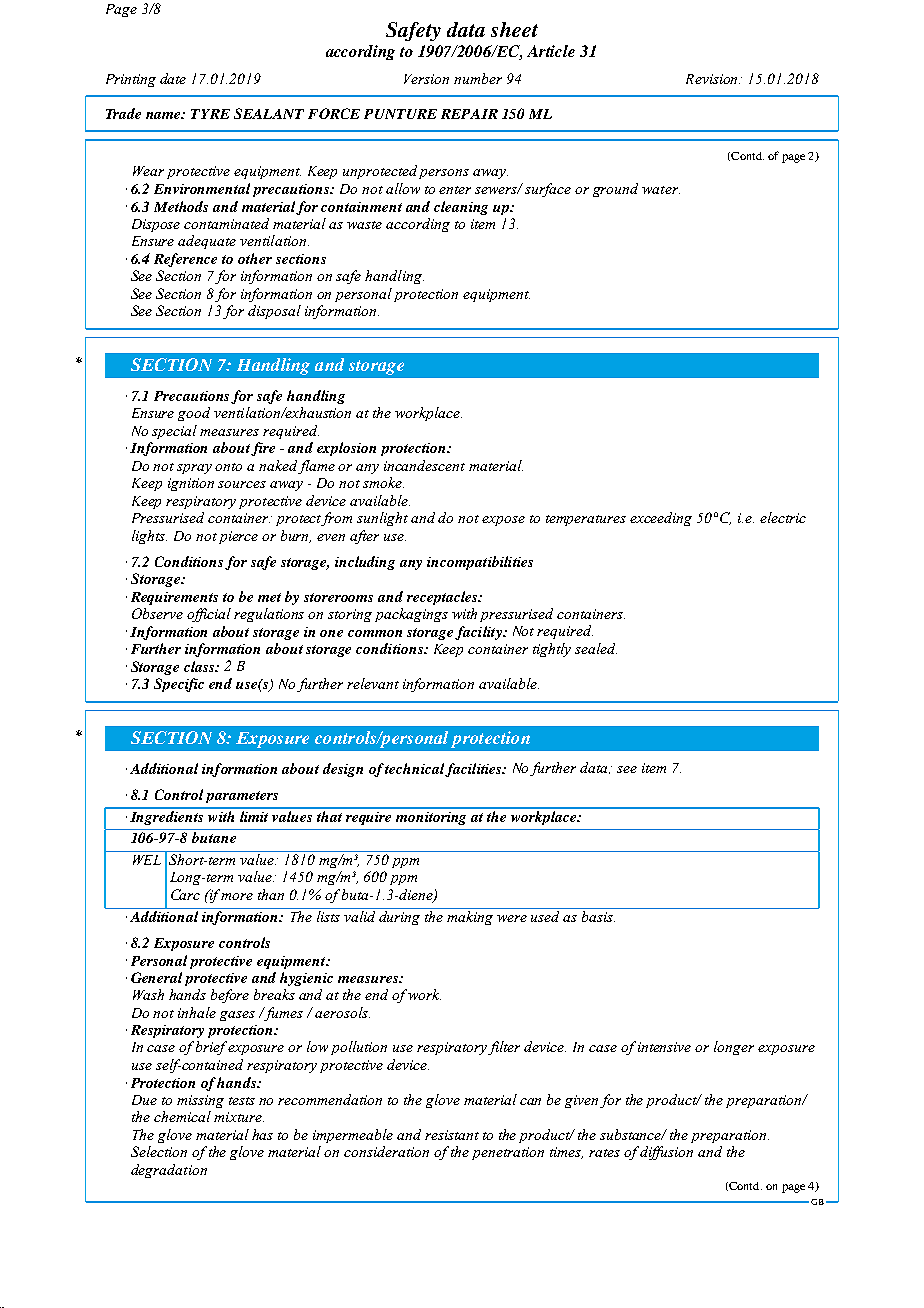 Image resolution: width=924 pixels, height=1308 pixels. What do you see at coordinates (173, 78) in the image?
I see `date` at bounding box center [173, 78].
